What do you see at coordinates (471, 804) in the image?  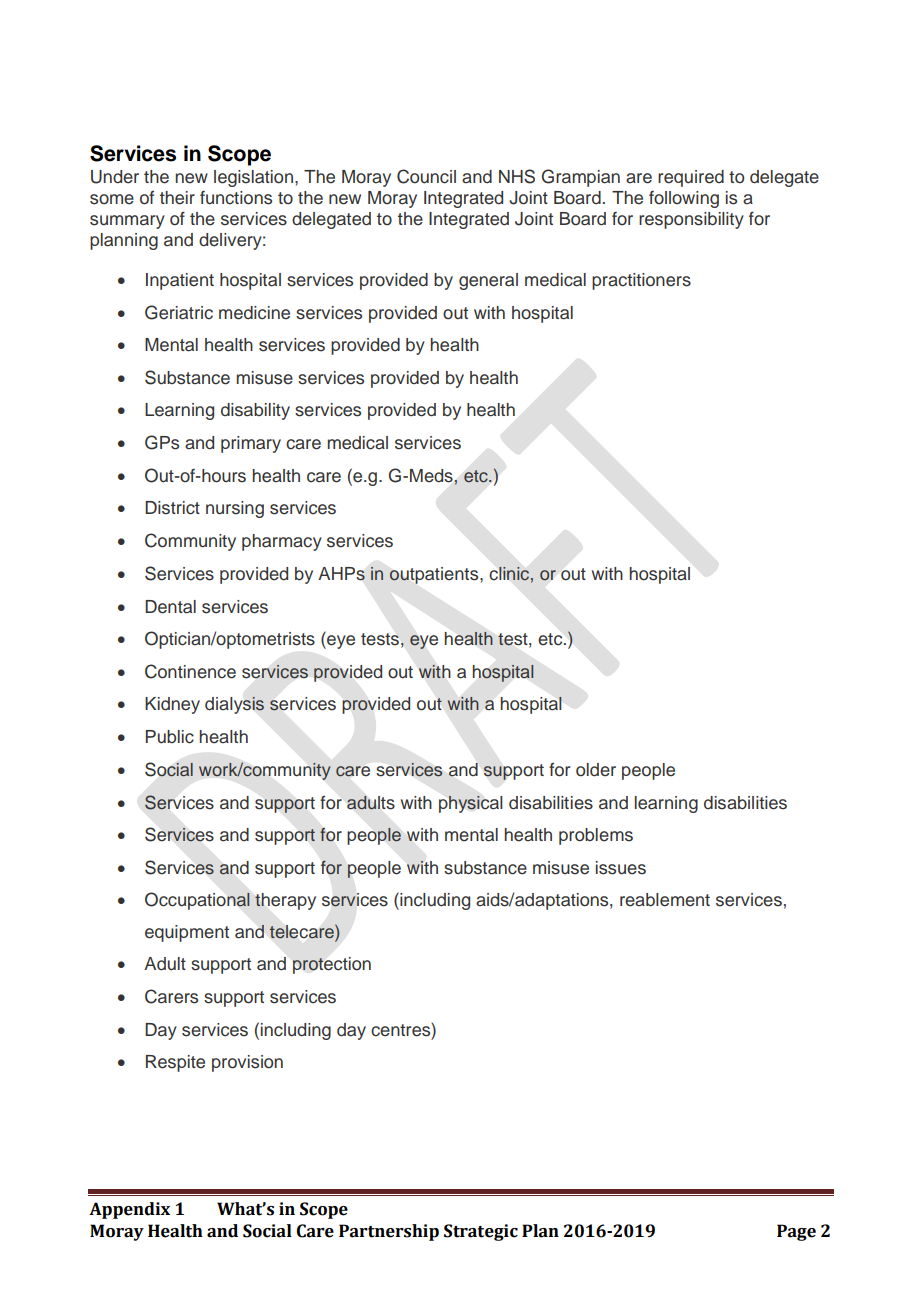 I see `physical` at bounding box center [471, 804].
